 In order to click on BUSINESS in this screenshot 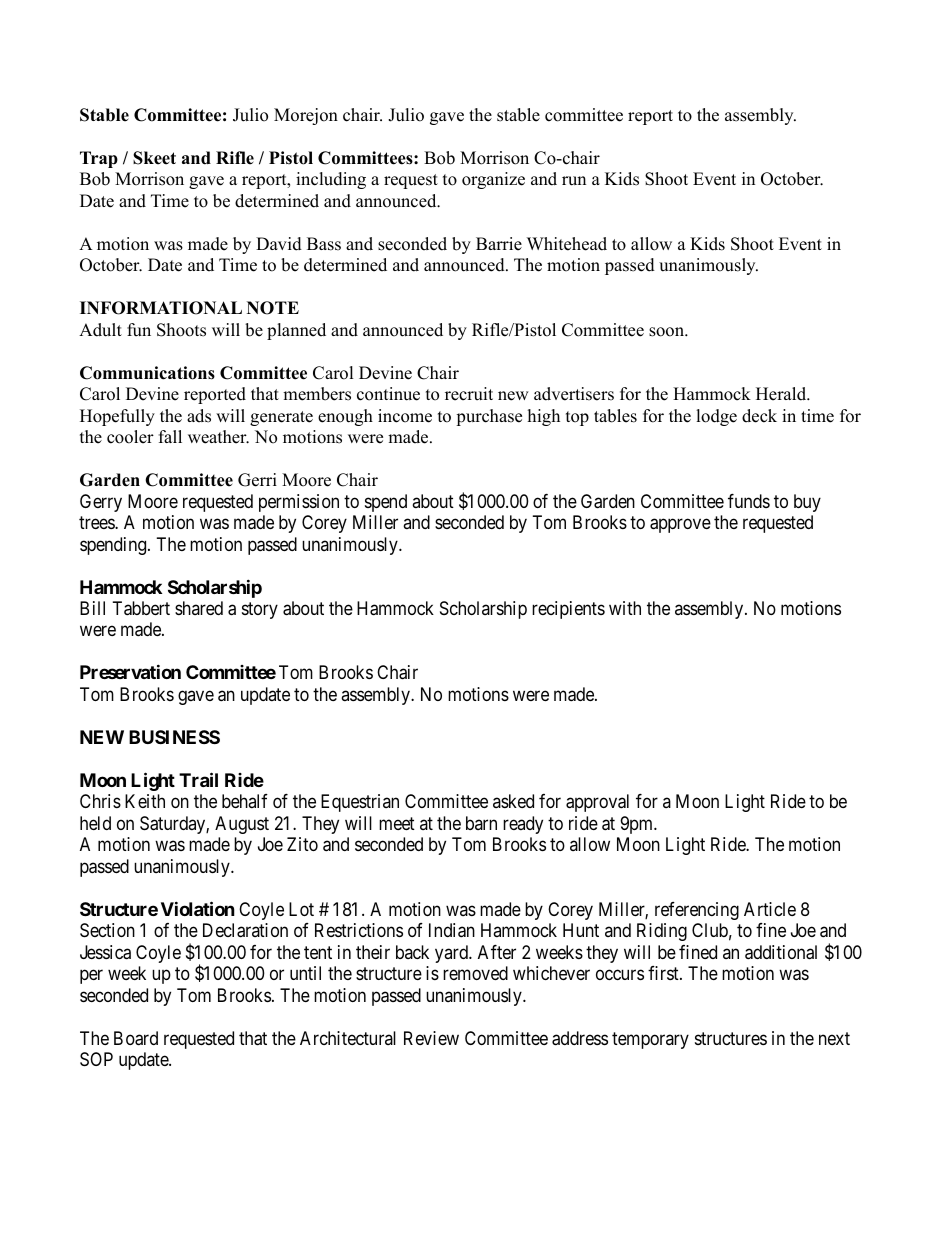, I will do `click(174, 737)`.
